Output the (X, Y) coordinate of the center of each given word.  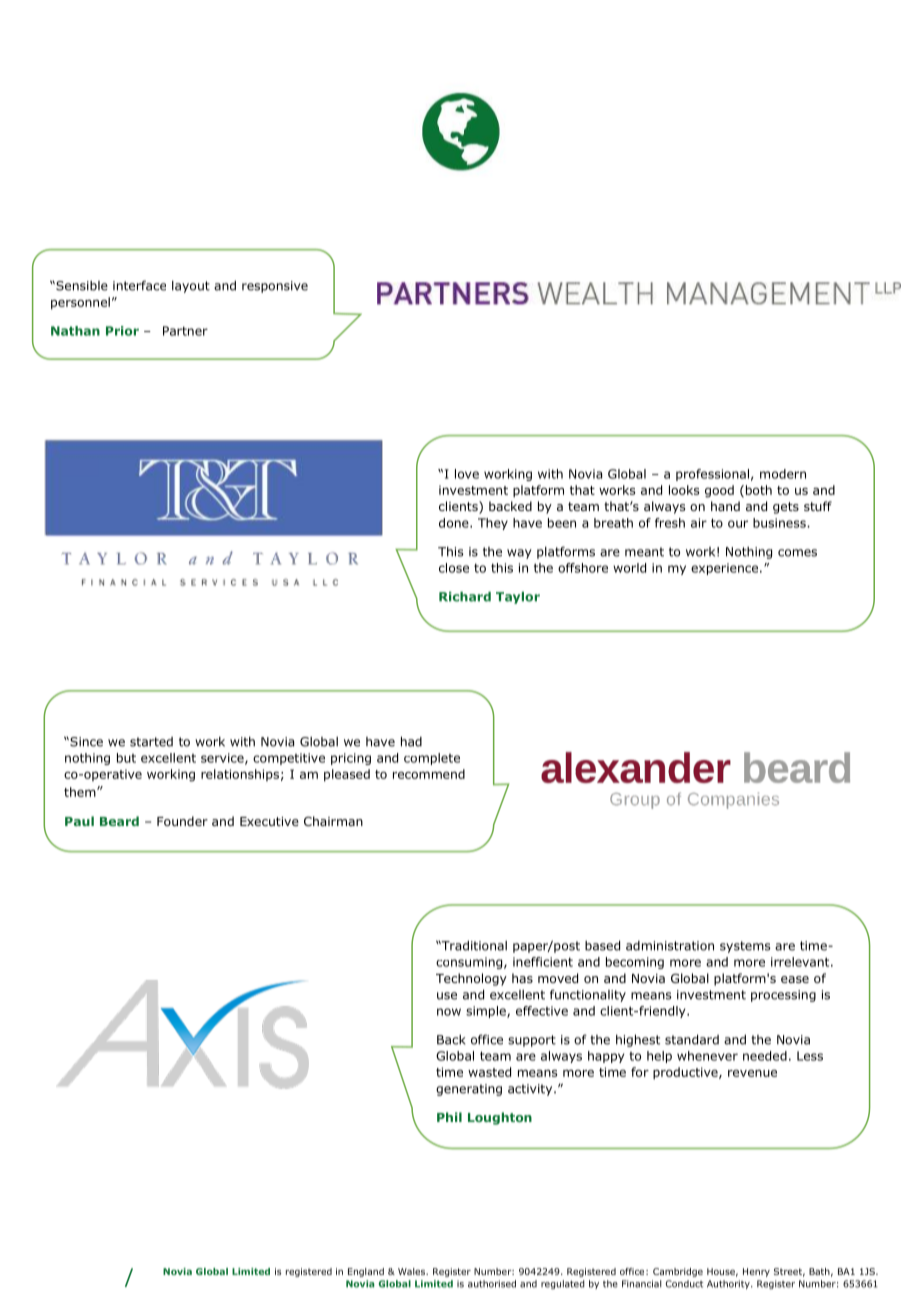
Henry (756, 1272)
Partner (185, 331)
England (366, 1272)
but (126, 758)
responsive (275, 287)
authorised (492, 1284)
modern (783, 474)
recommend (429, 774)
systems (745, 947)
